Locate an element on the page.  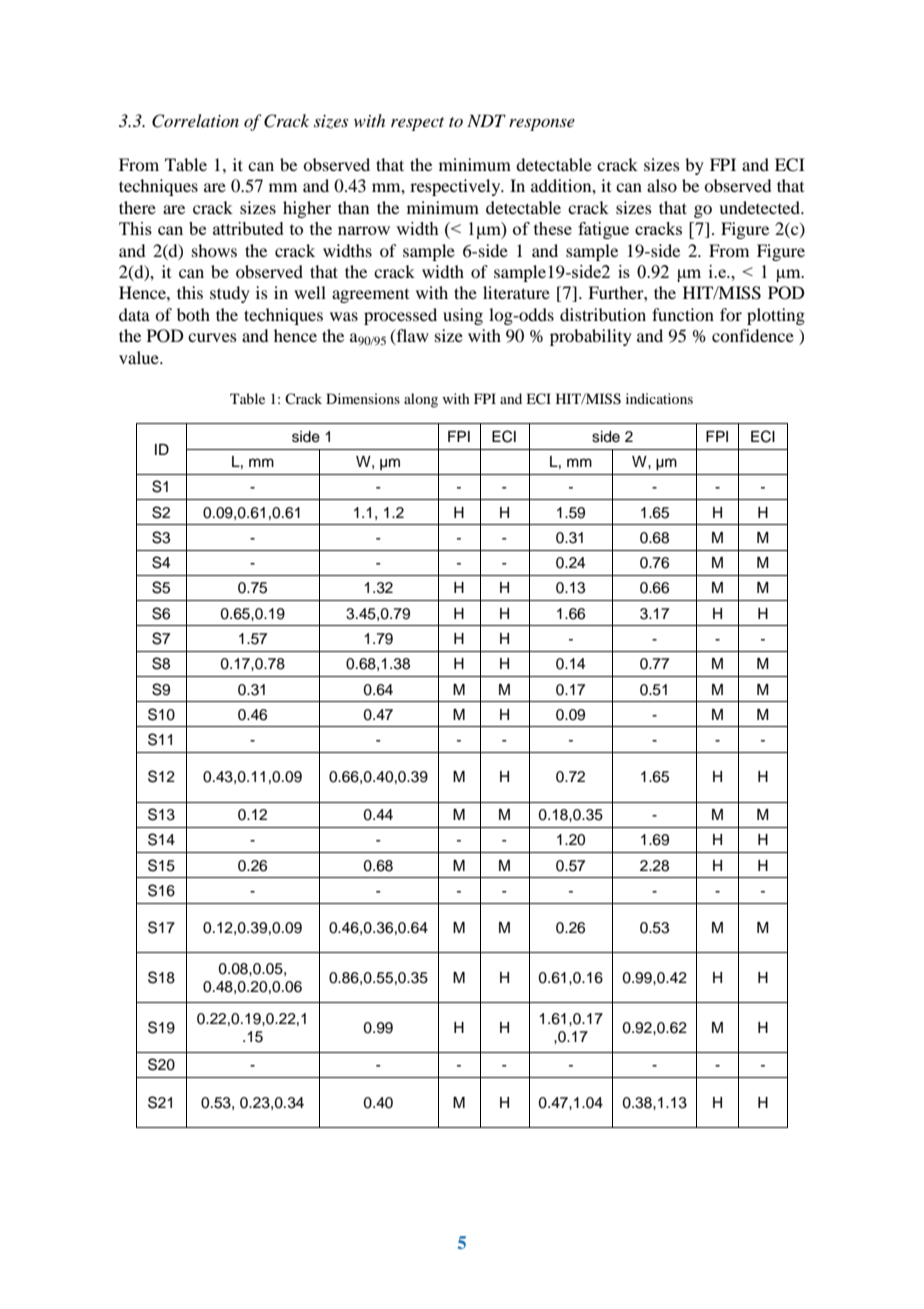
study is located at coordinates (230, 294).
